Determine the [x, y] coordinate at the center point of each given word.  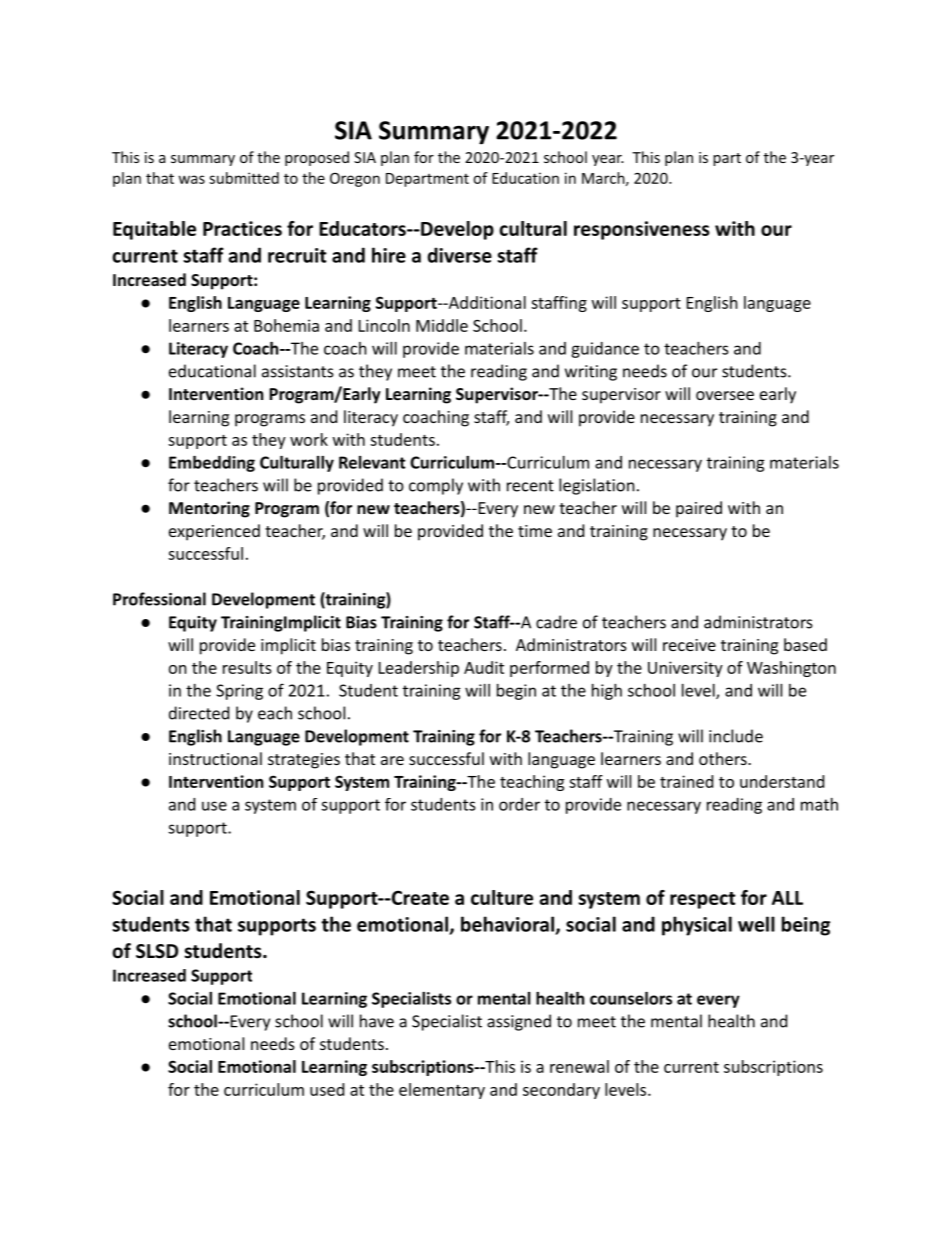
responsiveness [642, 230]
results [247, 667]
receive [689, 645]
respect [702, 900]
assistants [298, 371]
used [327, 1089]
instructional [215, 758]
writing [591, 373]
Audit [484, 667]
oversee [725, 395]
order [519, 804]
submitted [244, 178]
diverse [460, 255]
